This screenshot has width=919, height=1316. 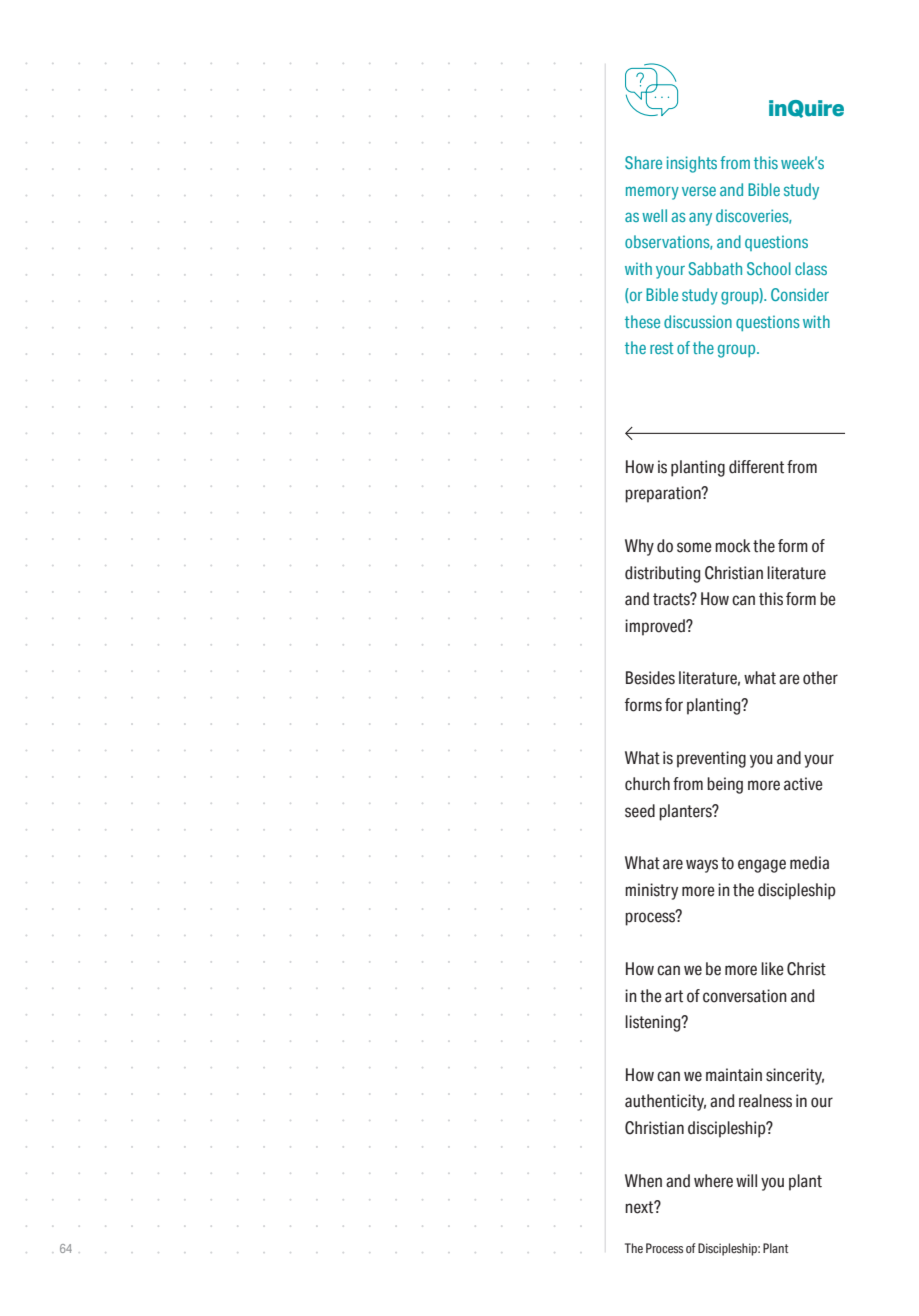 I want to click on Sabbath, so click(x=715, y=268).
